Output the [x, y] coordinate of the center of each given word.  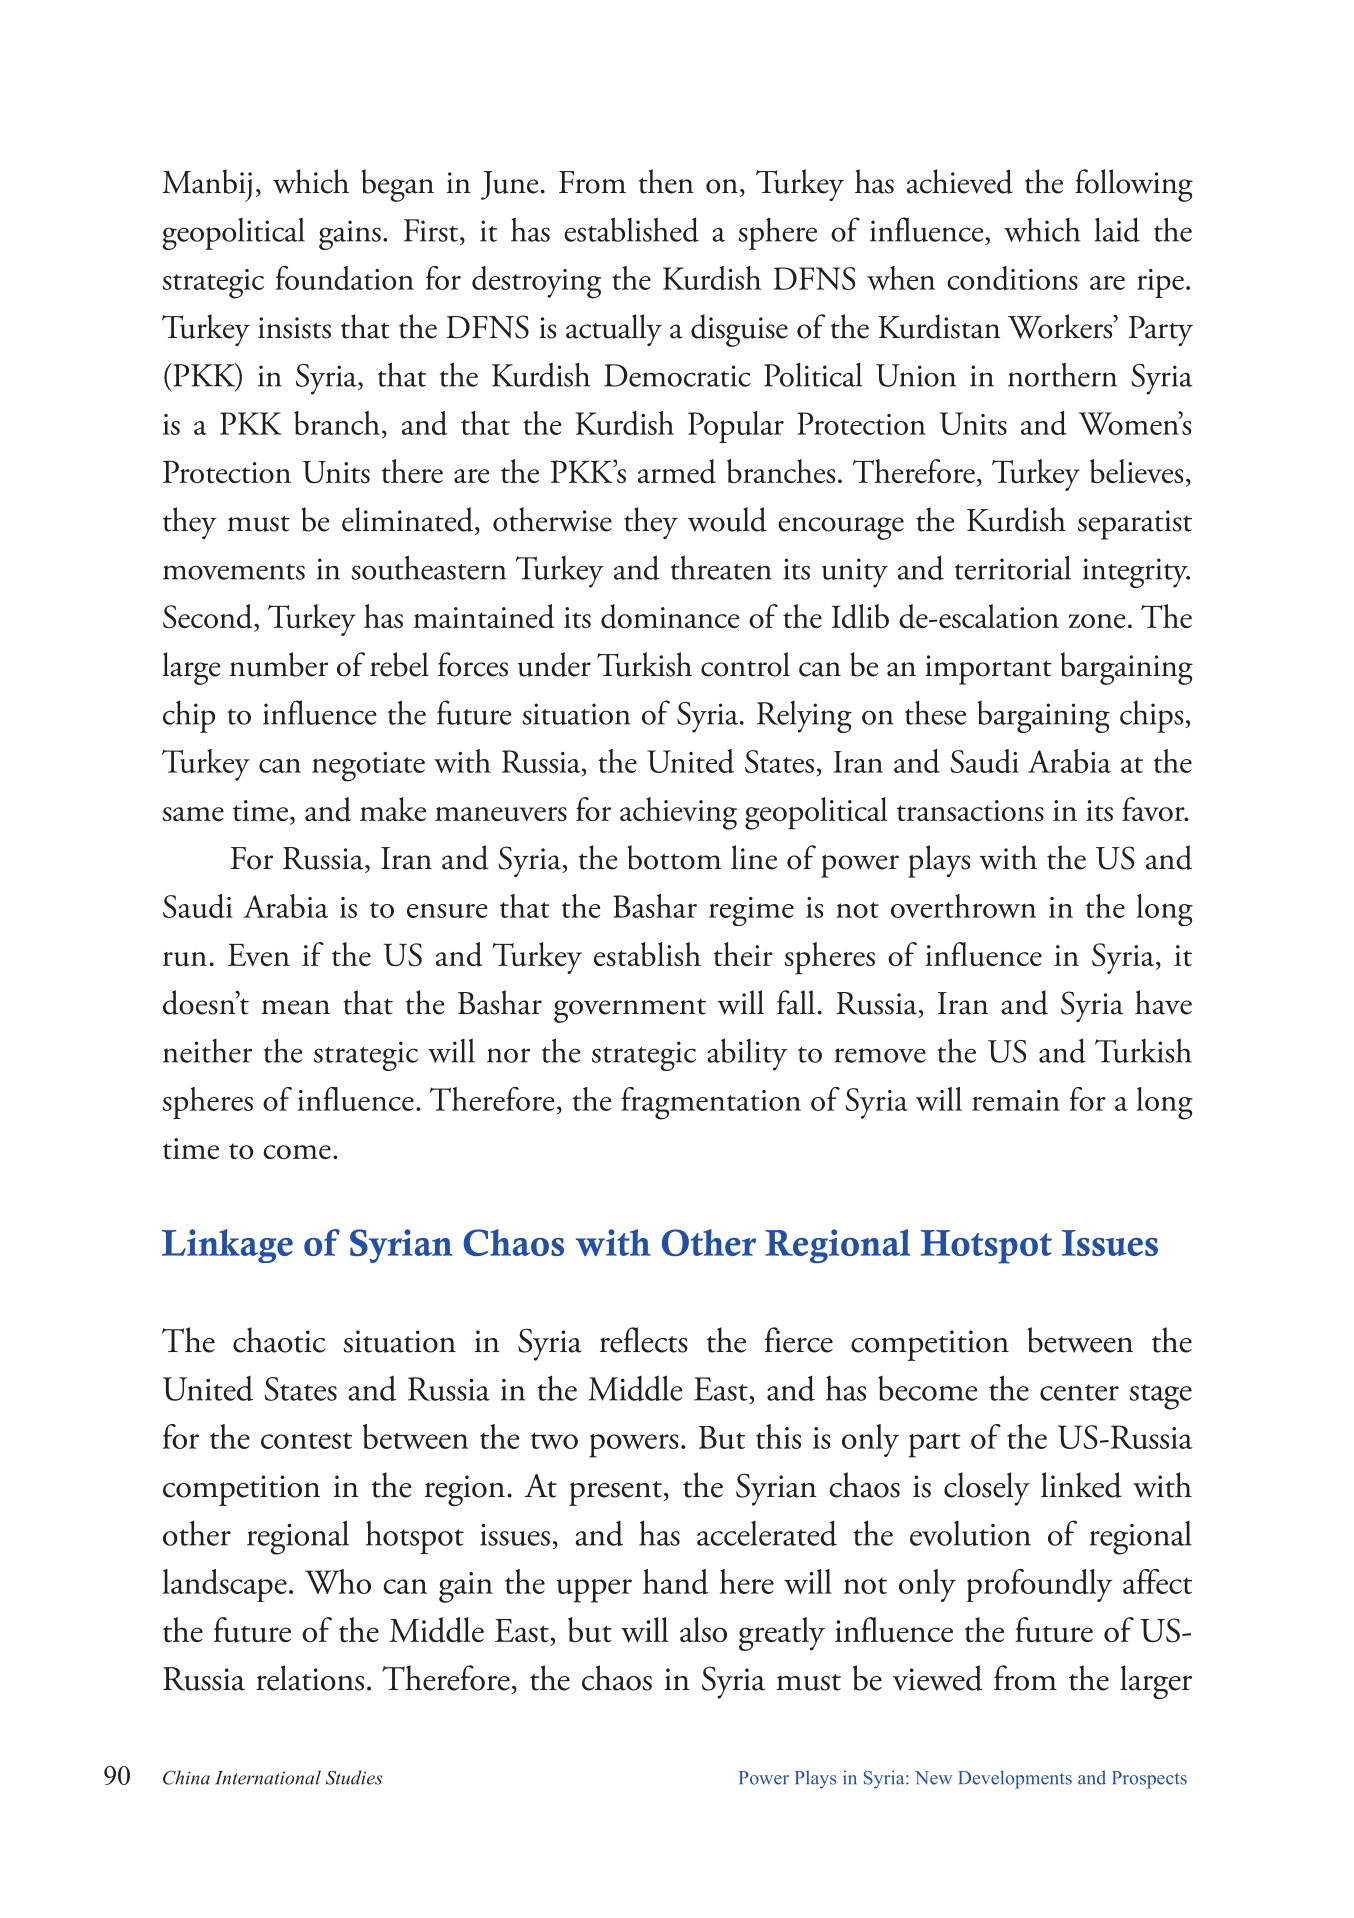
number [279, 664]
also [703, 1629]
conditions [1012, 278]
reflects [644, 1340]
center [1079, 1392]
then [666, 181]
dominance [670, 616]
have [1163, 1002]
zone [1097, 621]
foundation [345, 278]
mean [295, 1007]
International [268, 1777]
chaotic [279, 1340]
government [630, 1011]
